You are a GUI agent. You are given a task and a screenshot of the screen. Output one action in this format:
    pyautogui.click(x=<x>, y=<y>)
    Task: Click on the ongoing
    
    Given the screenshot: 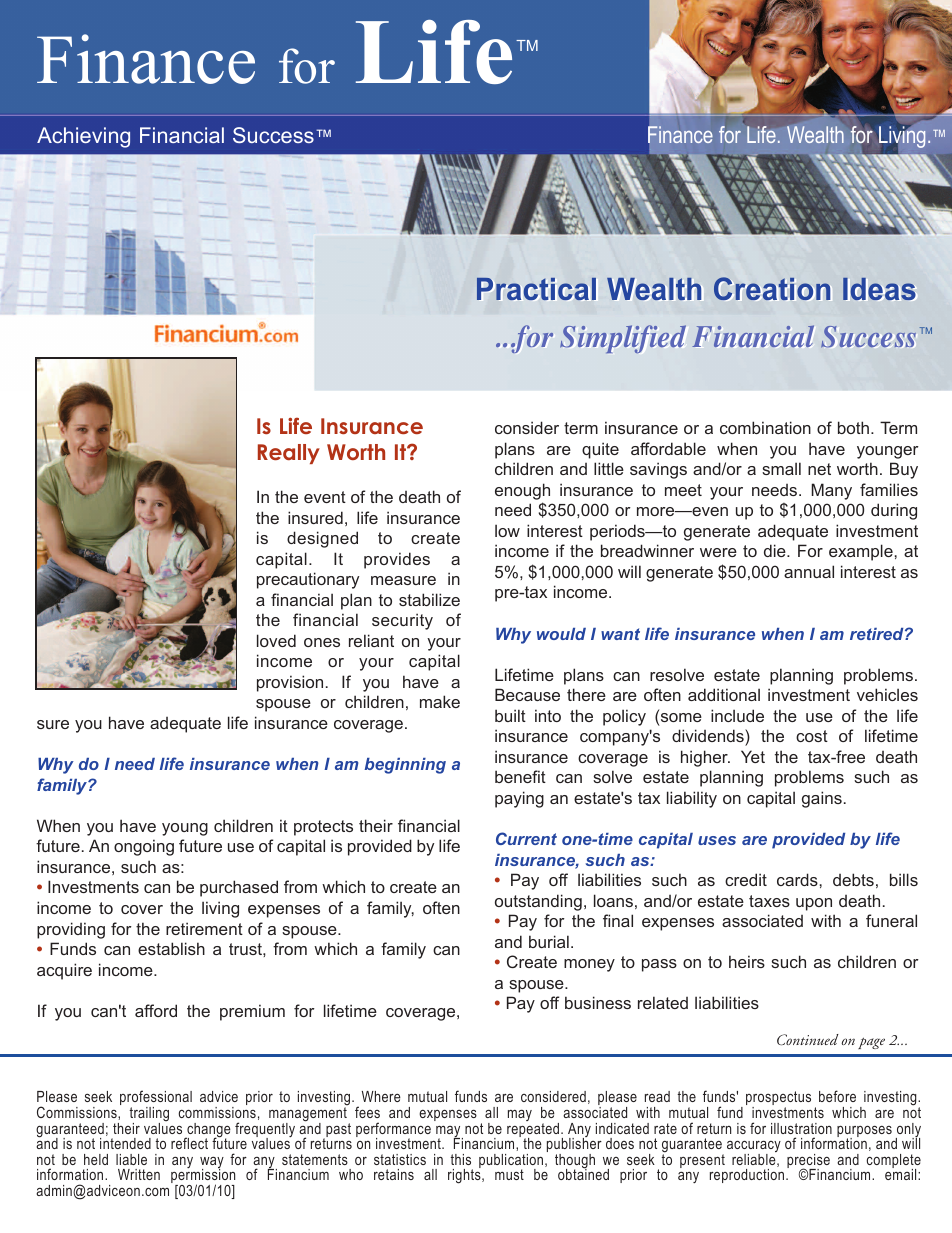 What is the action you would take?
    pyautogui.click(x=144, y=847)
